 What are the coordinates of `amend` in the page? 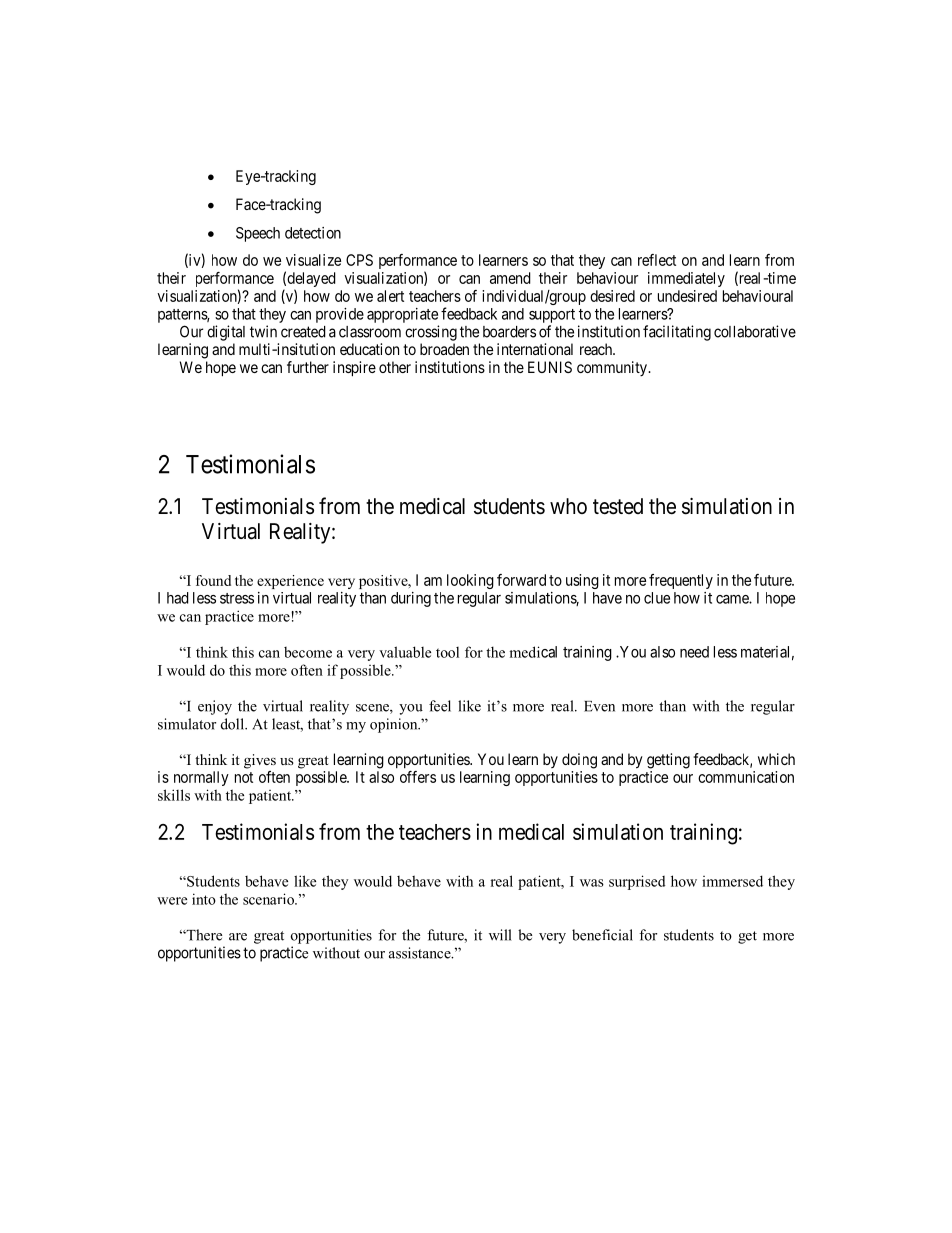 It's located at (510, 278).
